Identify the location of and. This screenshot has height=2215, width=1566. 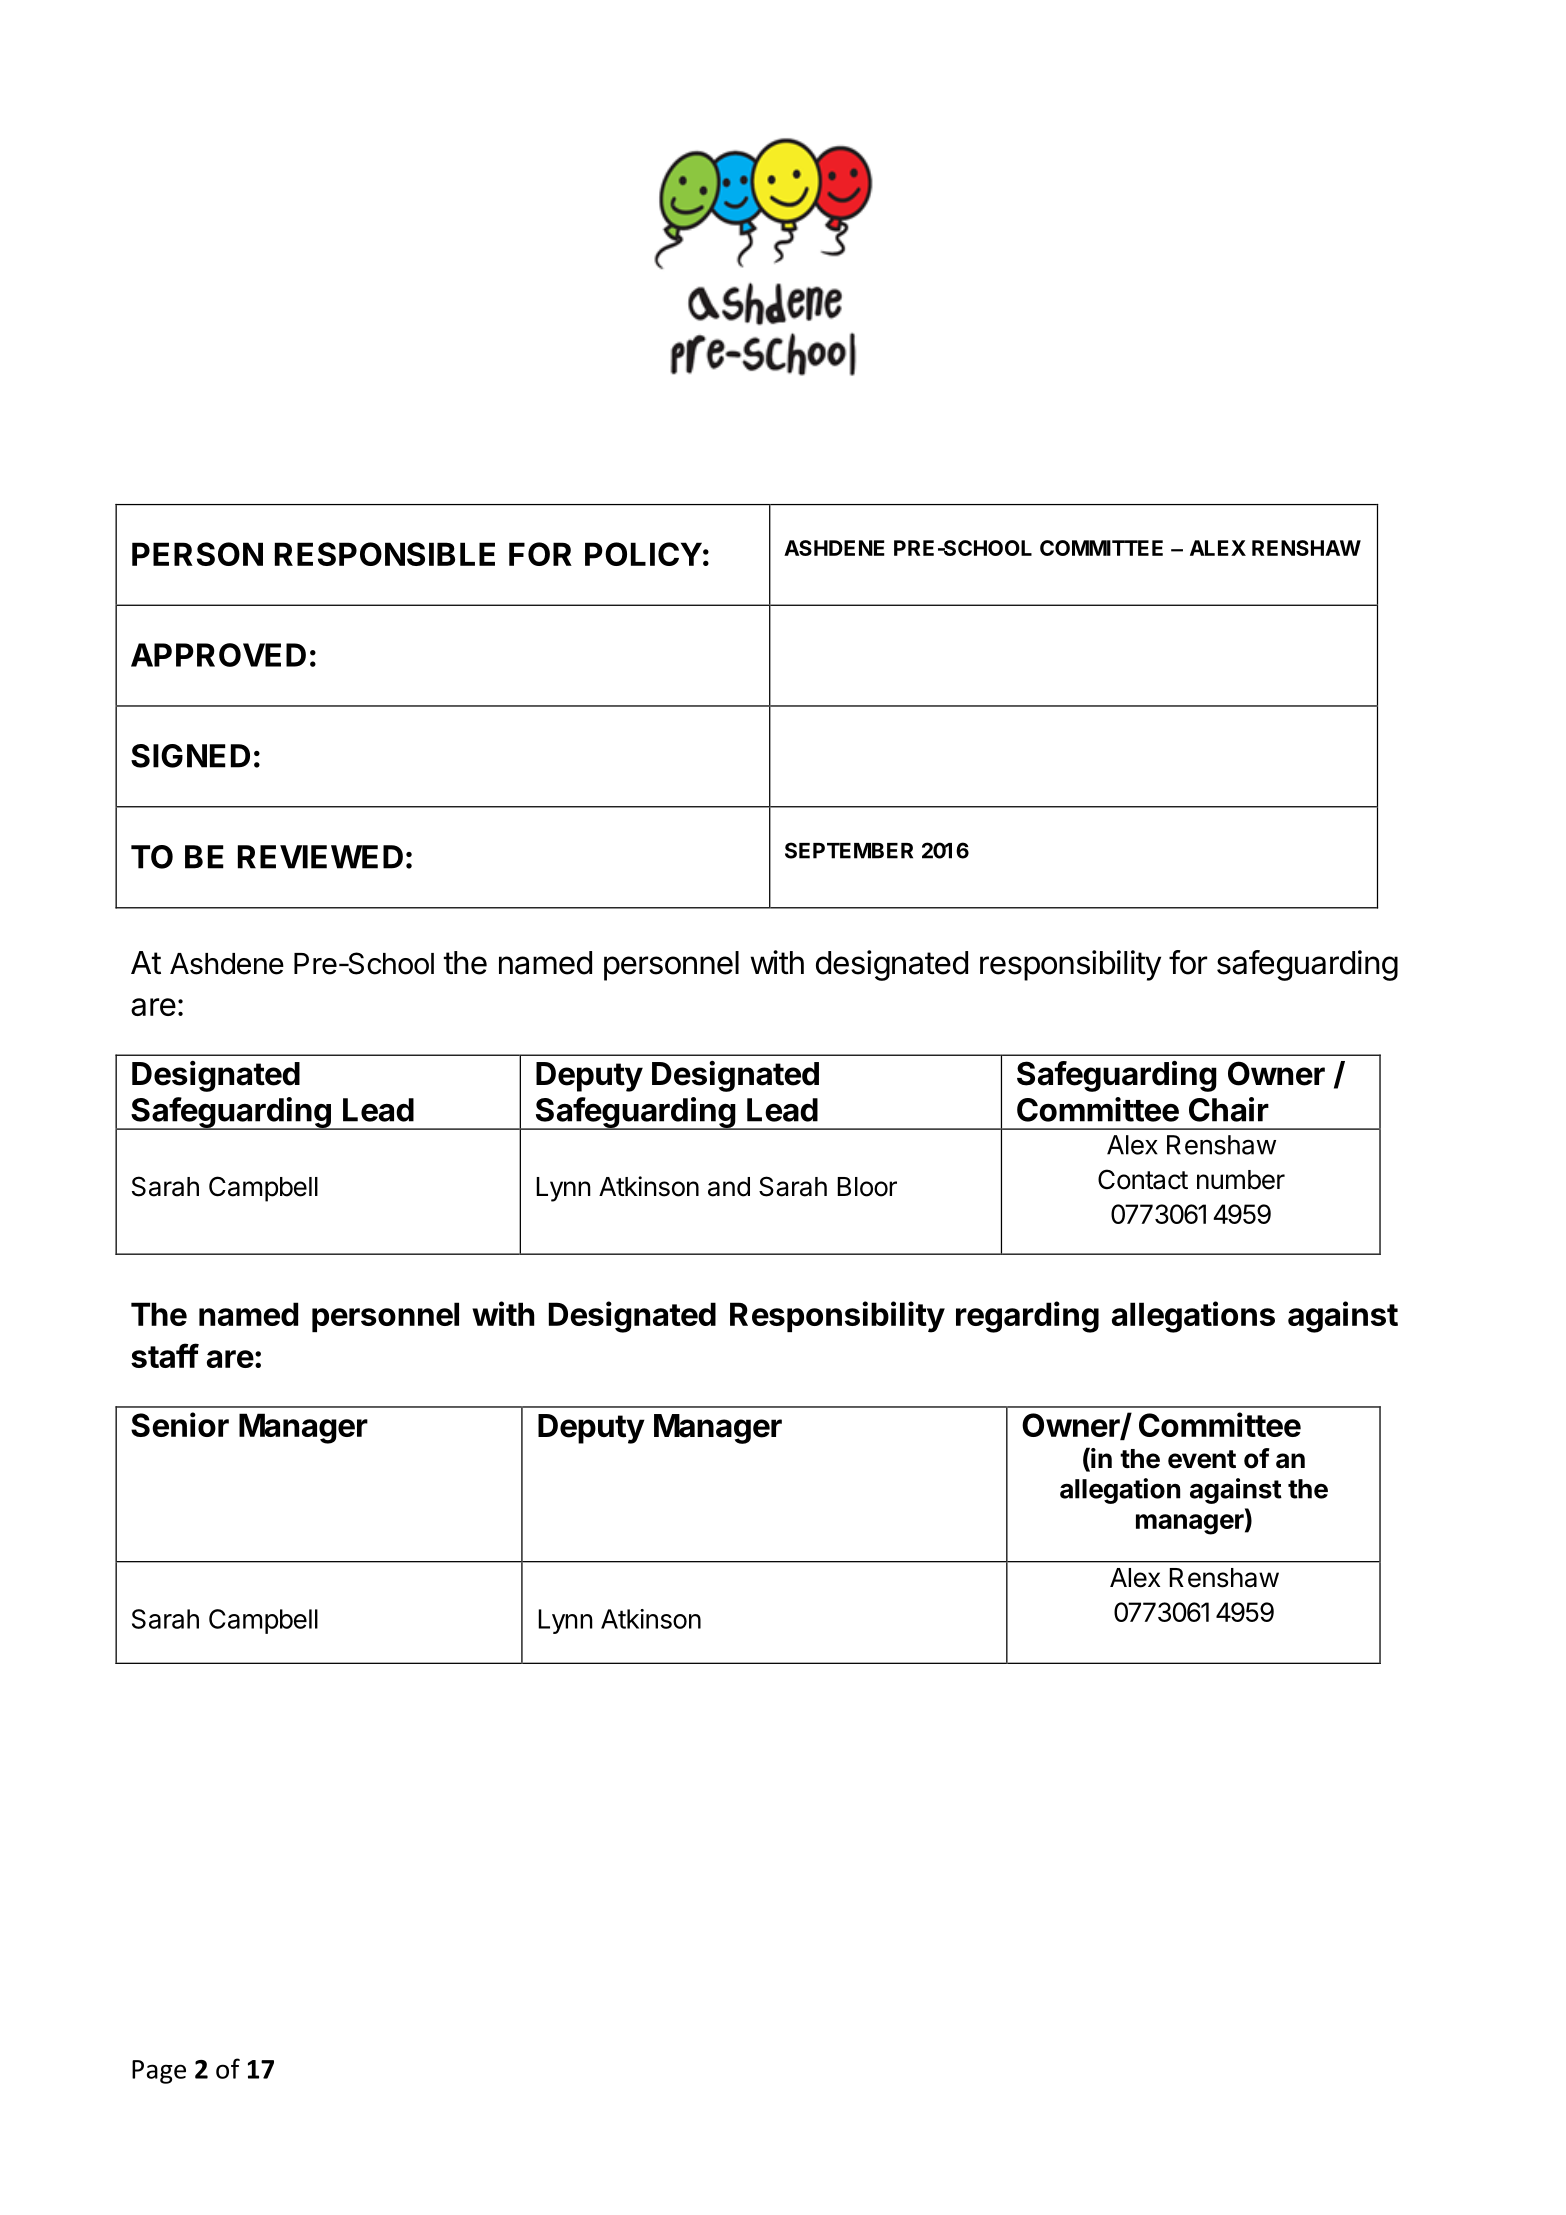
(729, 1187).
